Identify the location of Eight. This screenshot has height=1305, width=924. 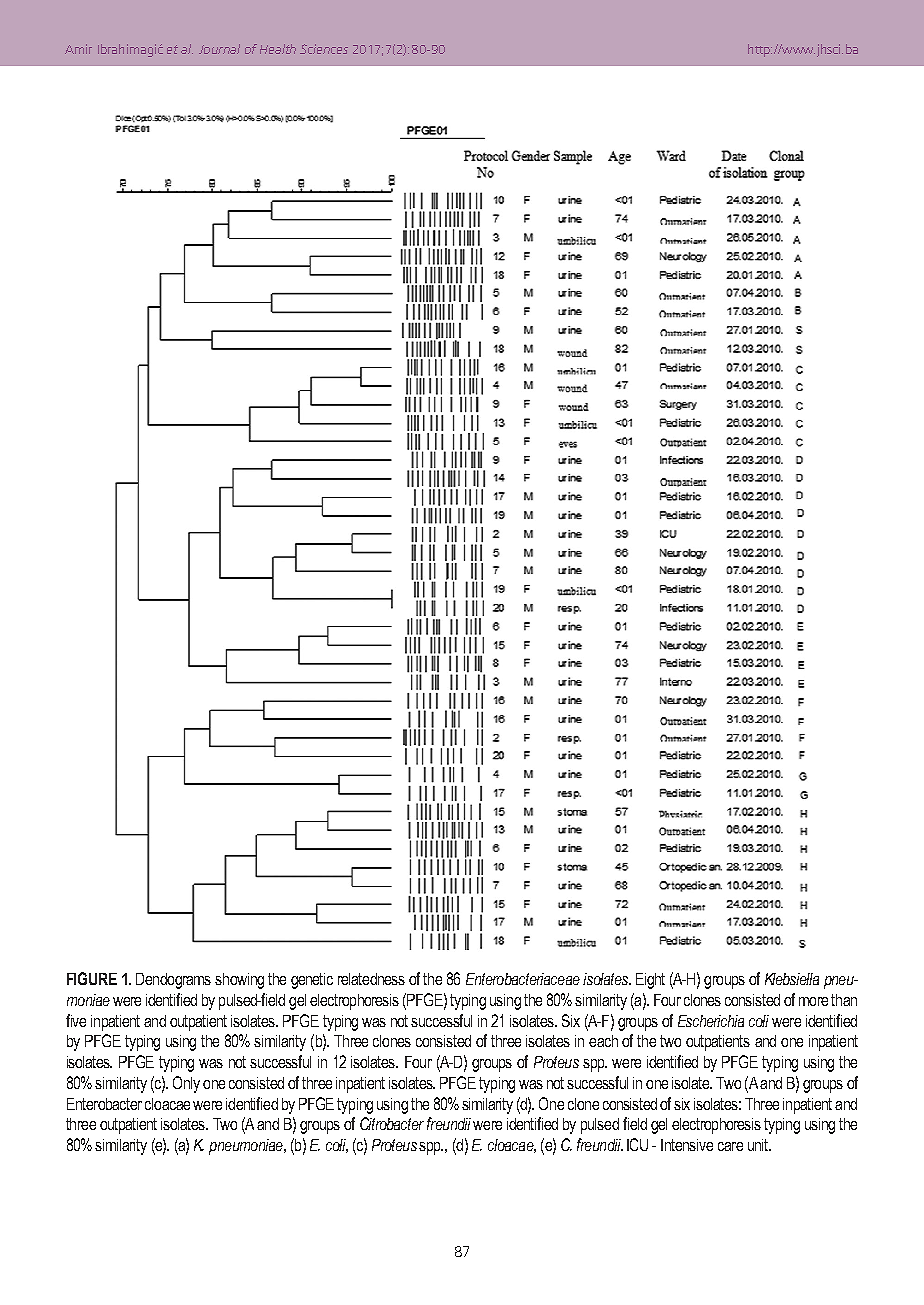
(650, 981).
